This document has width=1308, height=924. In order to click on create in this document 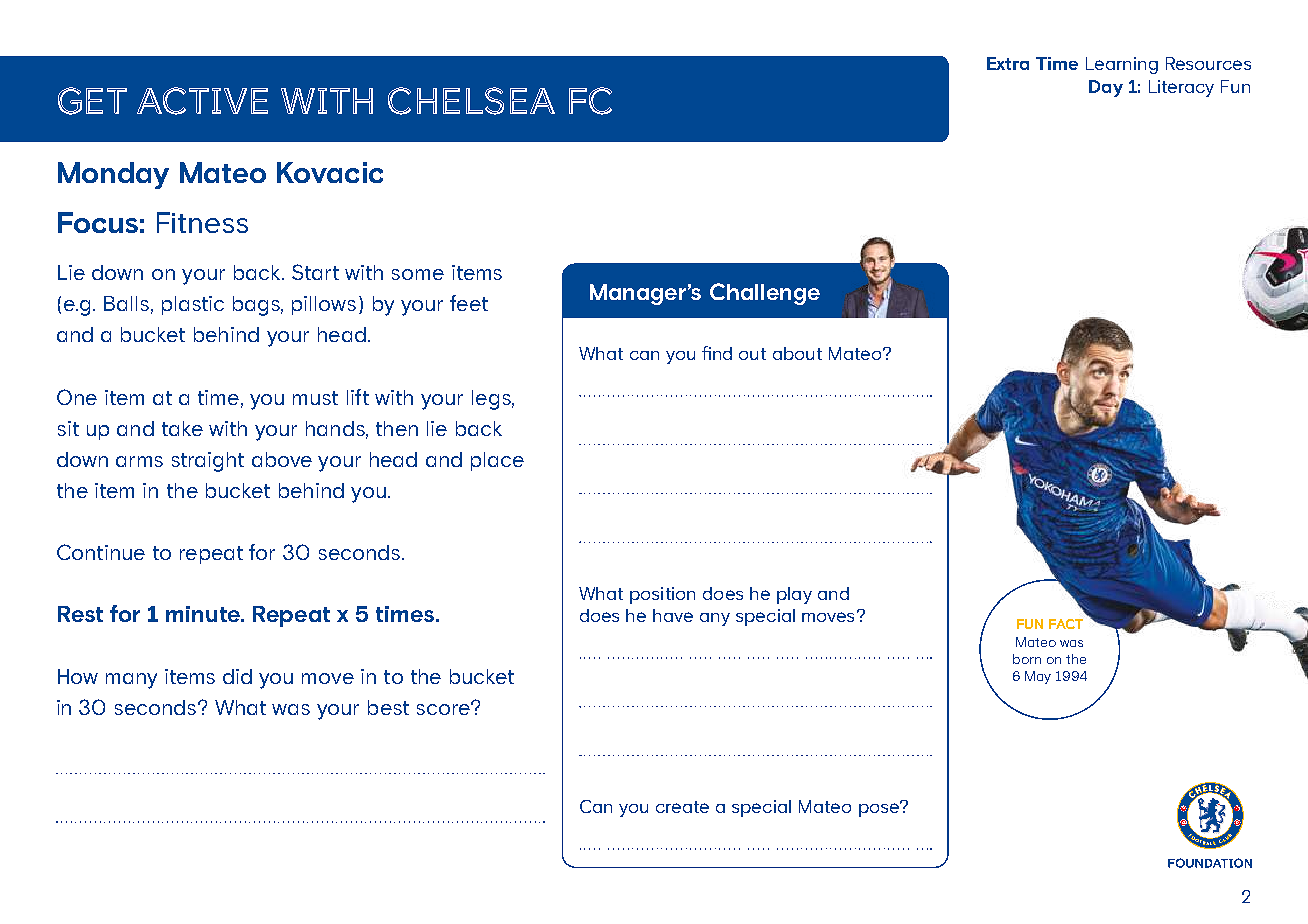, I will do `click(682, 807)`.
